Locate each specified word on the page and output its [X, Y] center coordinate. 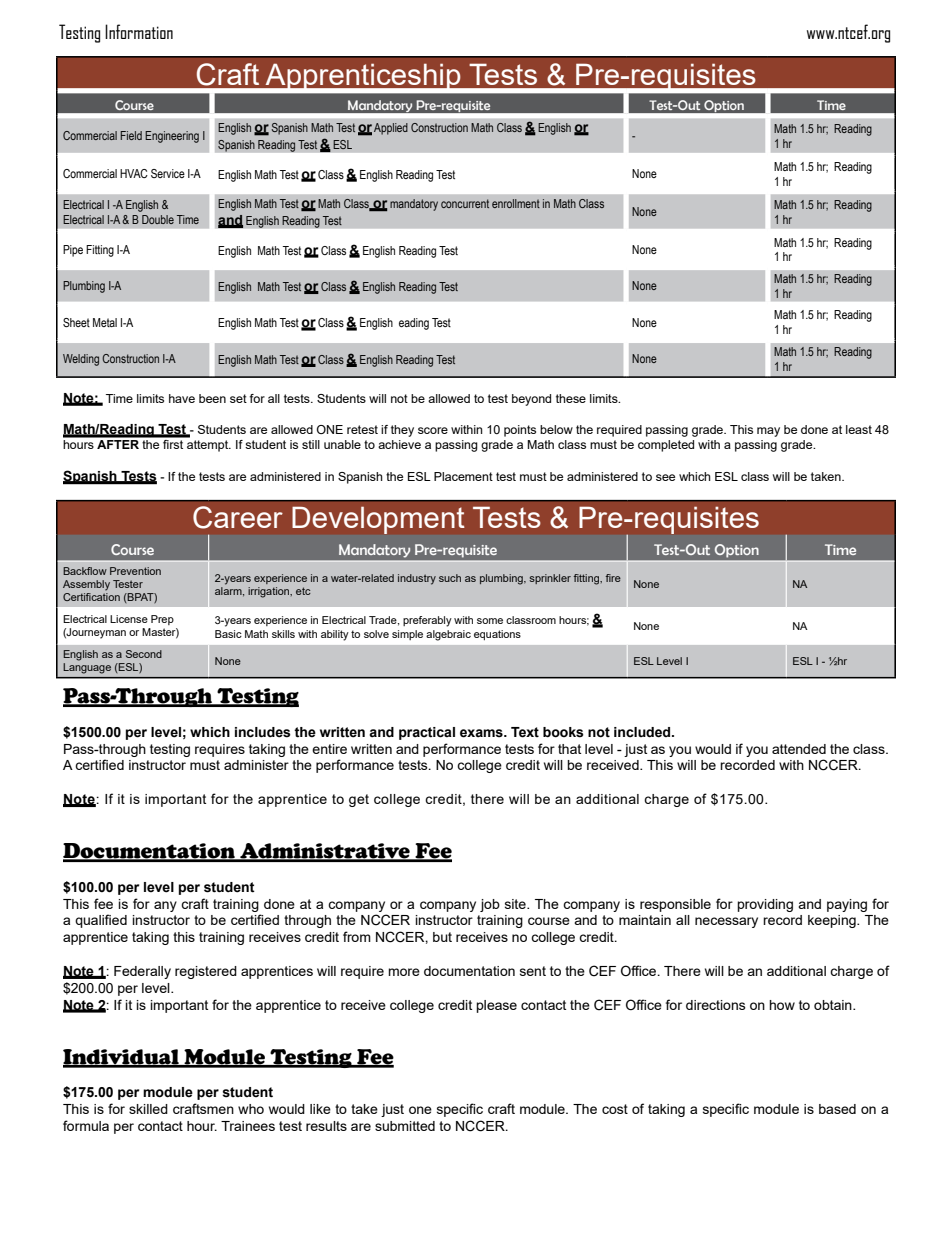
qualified [101, 921]
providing [765, 905]
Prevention [135, 571]
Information [139, 31]
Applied [391, 129]
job [490, 905]
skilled [148, 1109]
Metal [105, 322]
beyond [531, 400]
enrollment [516, 203]
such [450, 578]
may [768, 432]
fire [613, 578]
